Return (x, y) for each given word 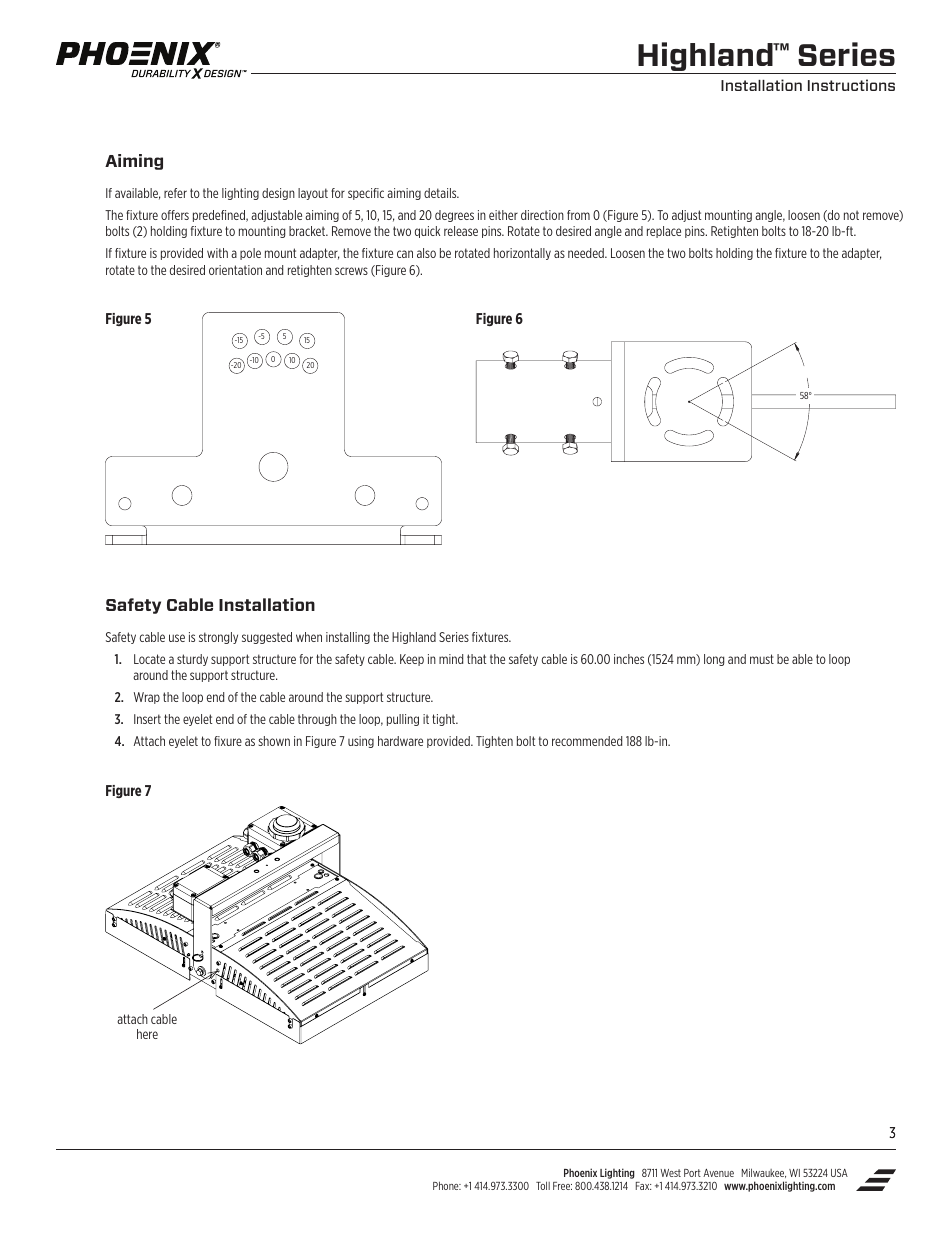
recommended (587, 741)
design (278, 194)
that (476, 659)
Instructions (851, 85)
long (714, 660)
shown (274, 741)
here (147, 1034)
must (762, 659)
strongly (218, 638)
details (441, 193)
